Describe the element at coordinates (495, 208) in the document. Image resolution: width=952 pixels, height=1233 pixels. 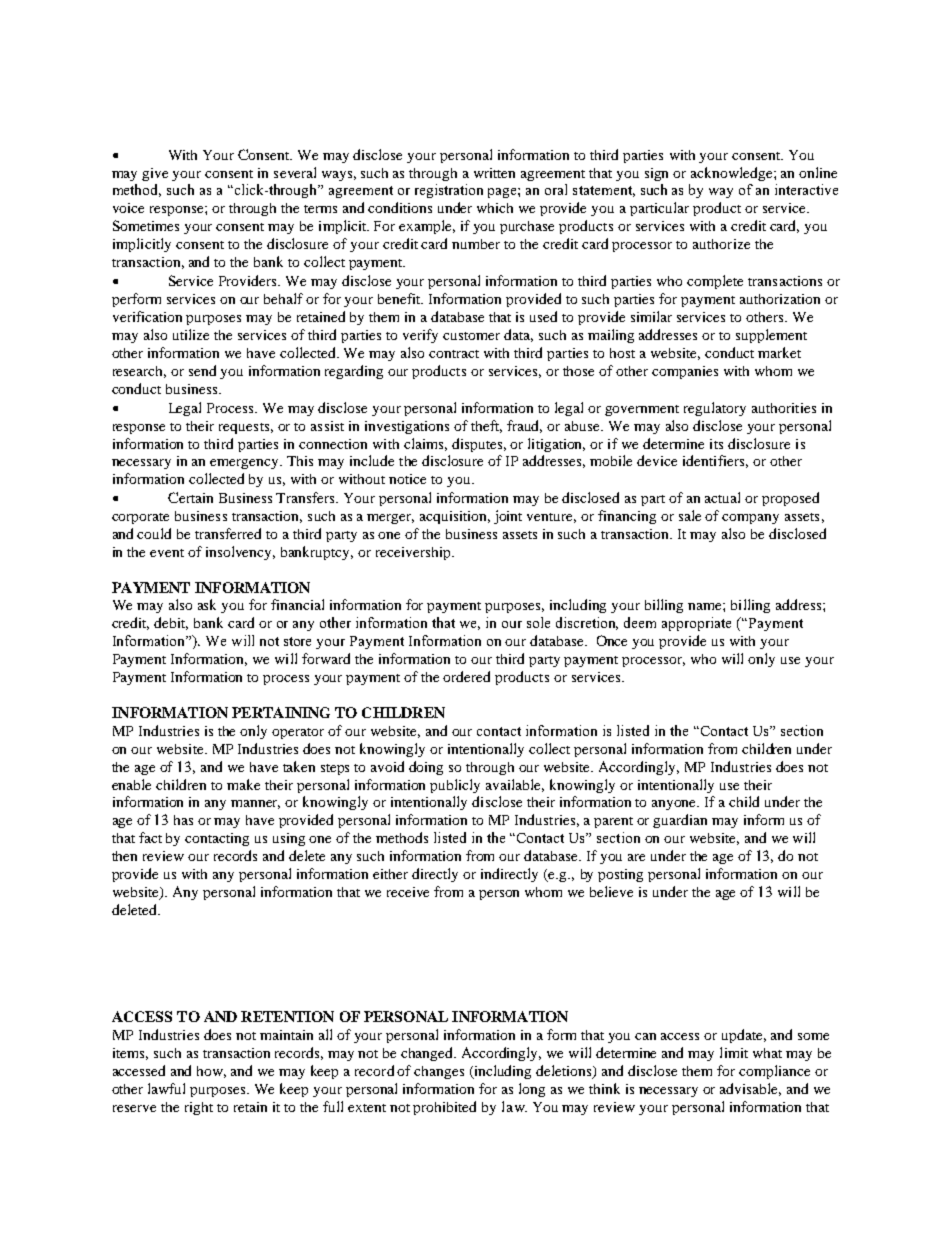
I see `which` at that location.
